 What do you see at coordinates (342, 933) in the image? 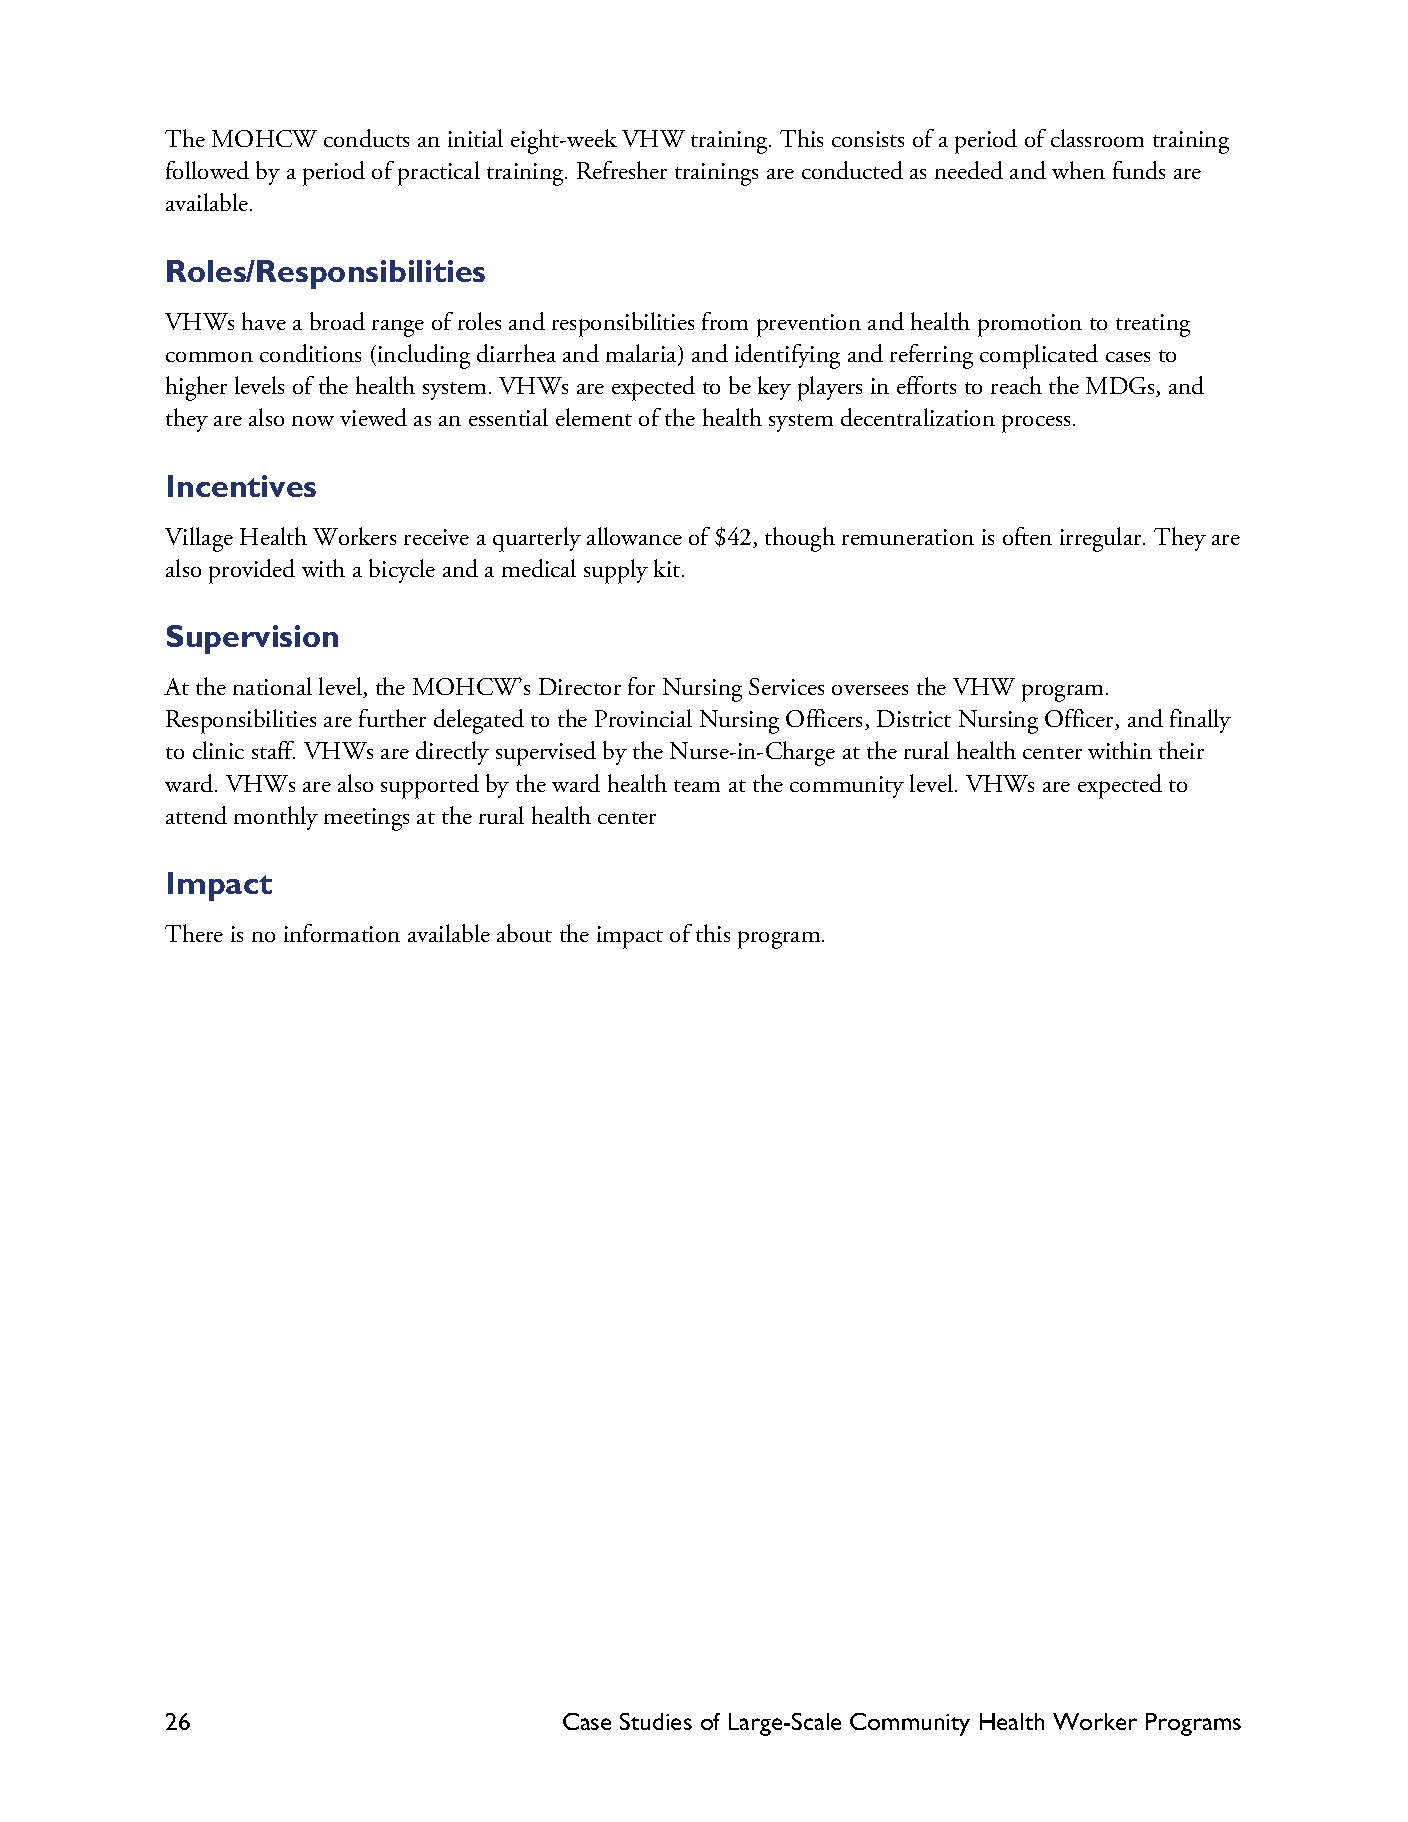
I see `information` at bounding box center [342, 933].
